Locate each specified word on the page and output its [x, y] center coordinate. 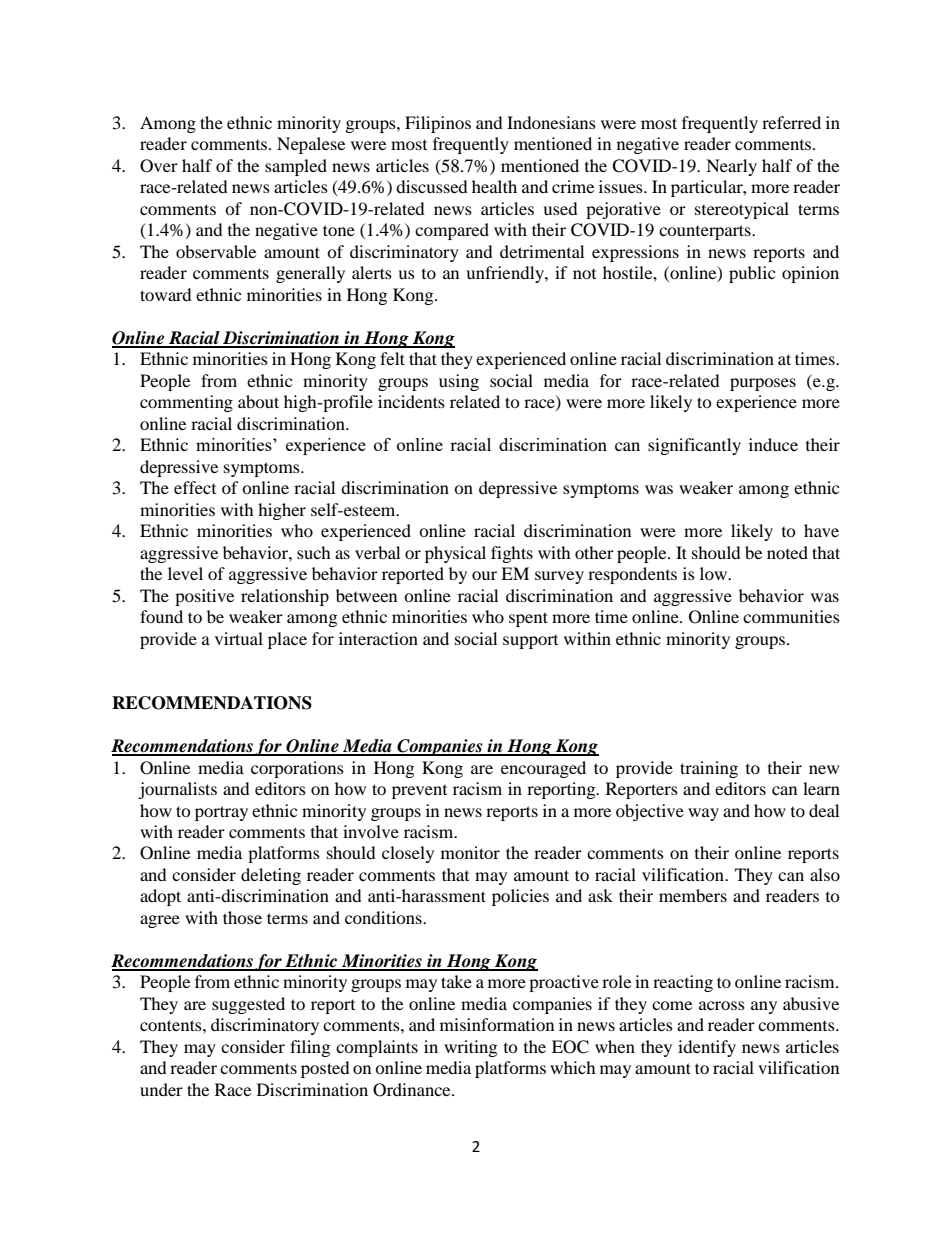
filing [310, 1048]
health [494, 186]
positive [204, 597]
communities [791, 616]
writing [470, 1048]
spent [528, 619]
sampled [296, 167]
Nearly [731, 167]
